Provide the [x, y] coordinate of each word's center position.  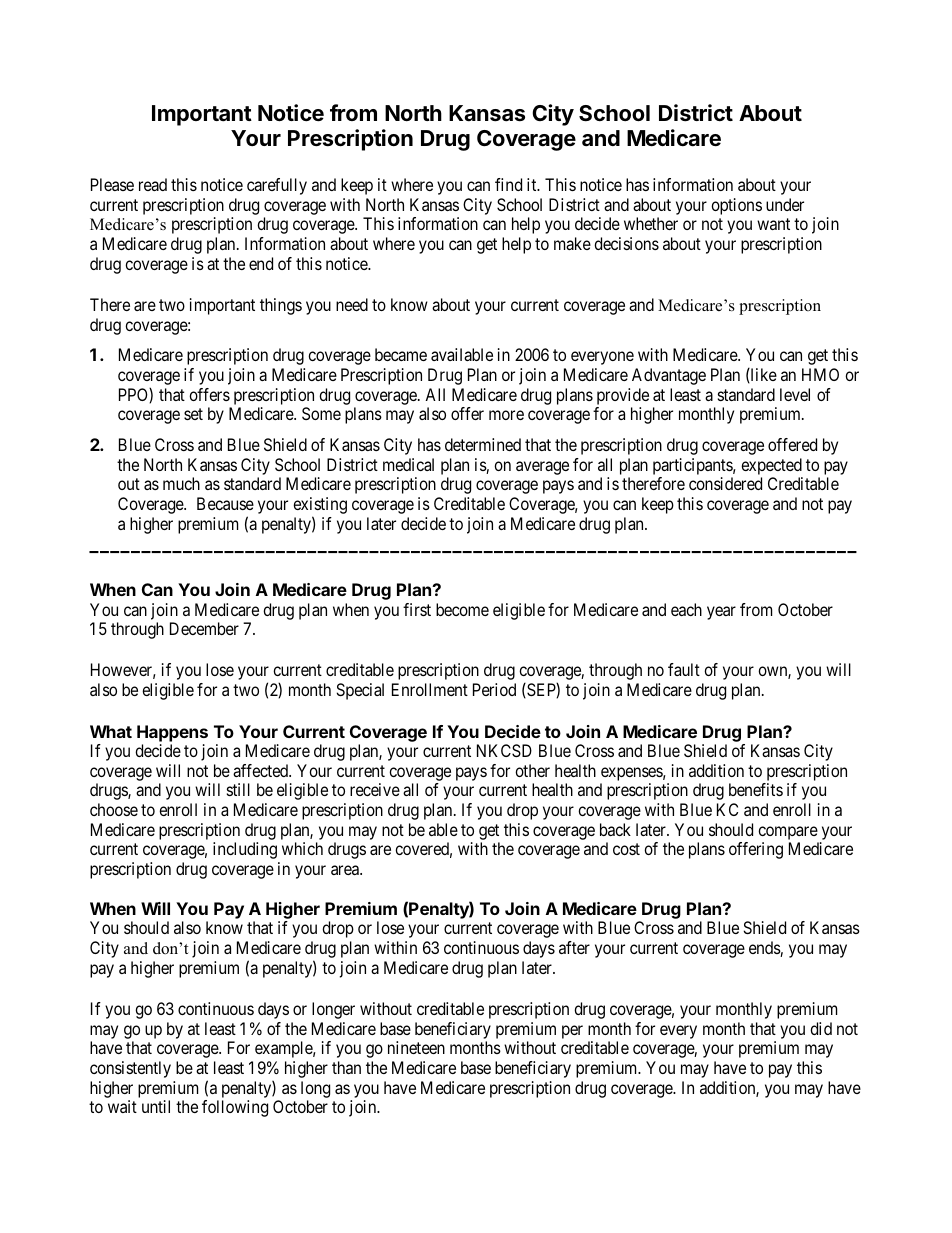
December [204, 628]
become [462, 609]
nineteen [416, 1047]
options [736, 206]
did [821, 1028]
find [508, 184]
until [156, 1106]
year [721, 613]
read [153, 184]
